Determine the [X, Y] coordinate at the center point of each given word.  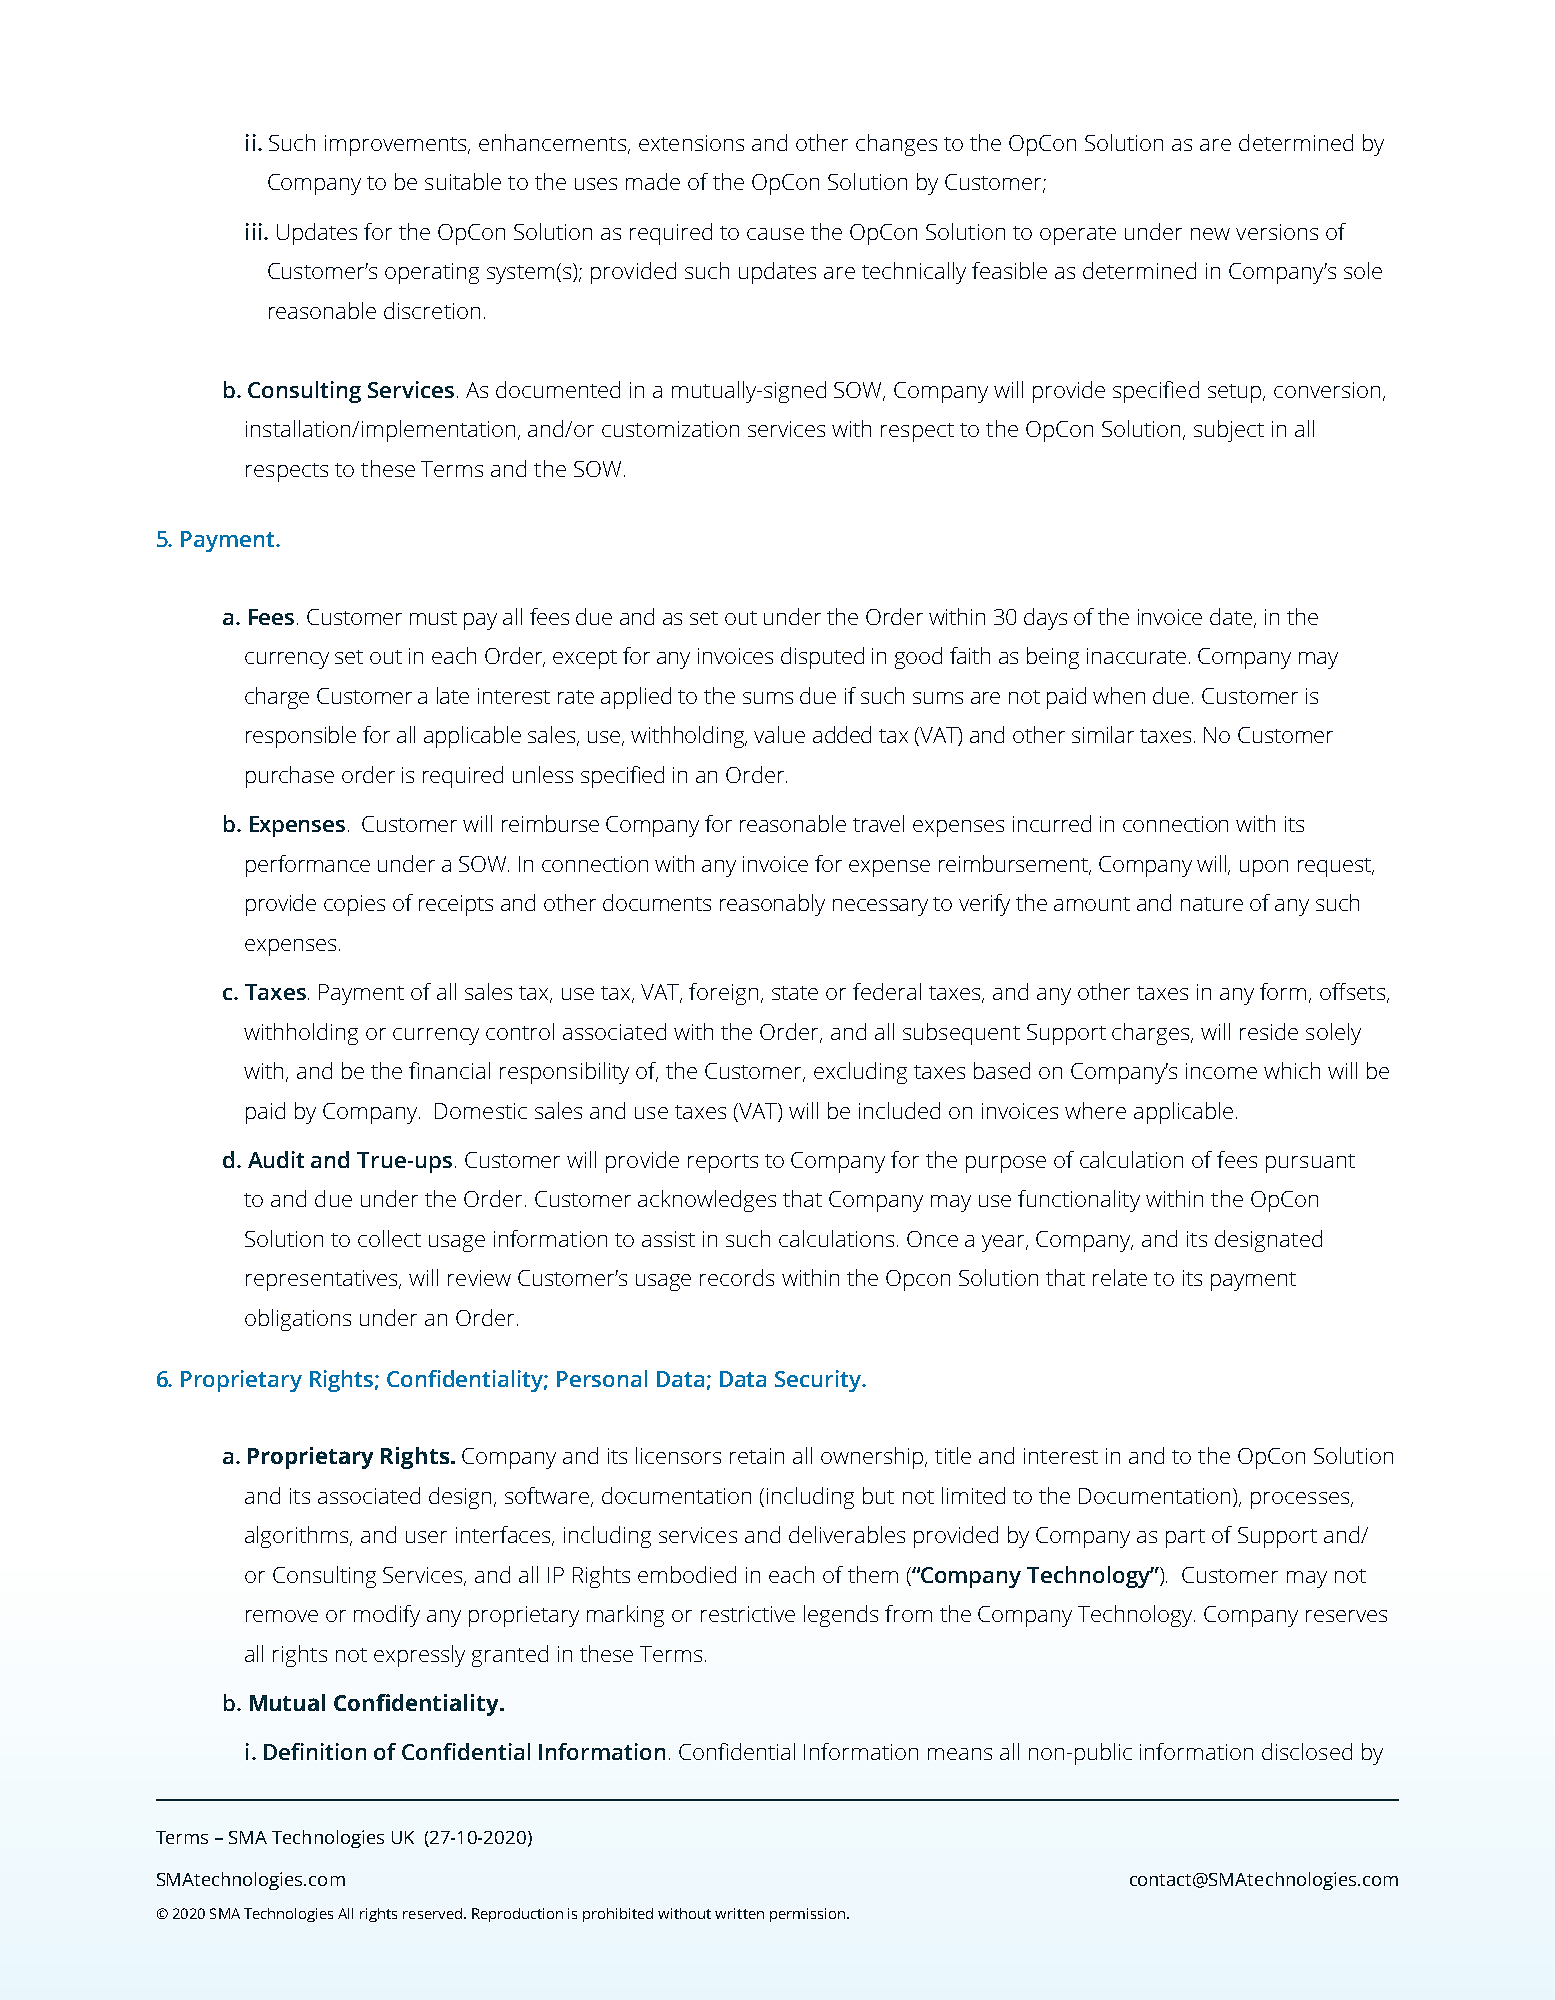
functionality [1079, 1201]
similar [1103, 734]
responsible [301, 737]
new [1210, 234]
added [842, 734]
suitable [463, 181]
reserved [432, 1913]
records [737, 1277]
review [479, 1278]
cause [775, 234]
